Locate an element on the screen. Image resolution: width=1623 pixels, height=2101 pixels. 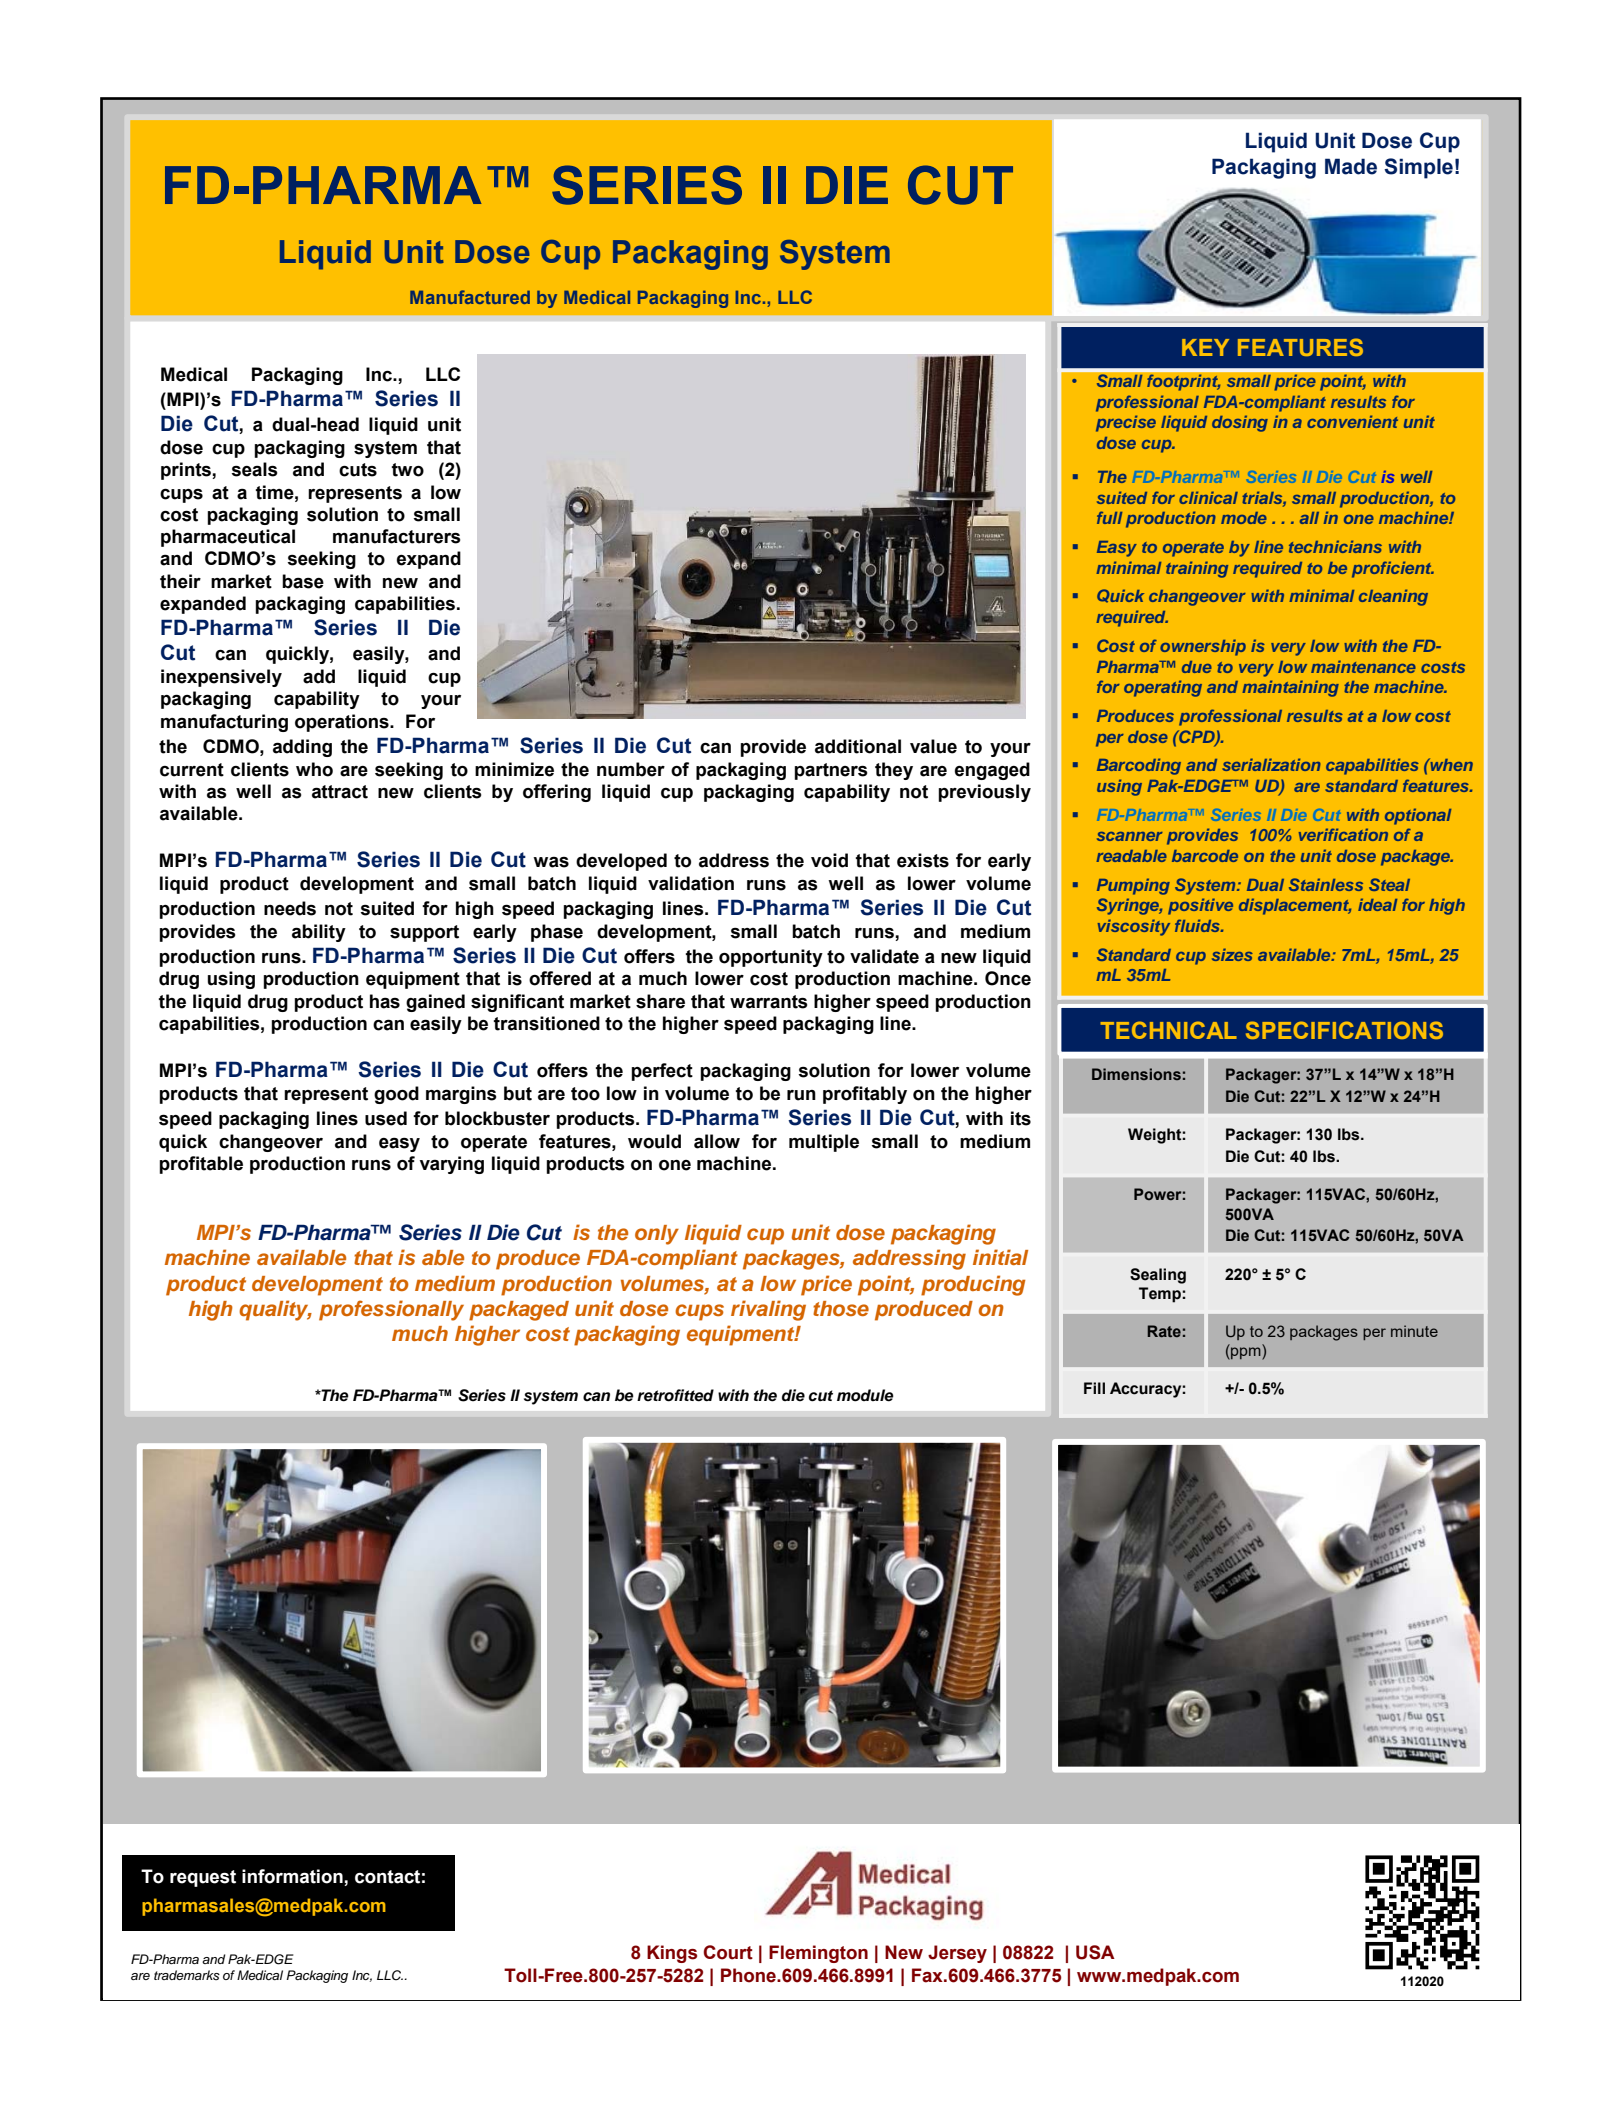
SPECIFICATIONS is located at coordinates (1344, 1030).
